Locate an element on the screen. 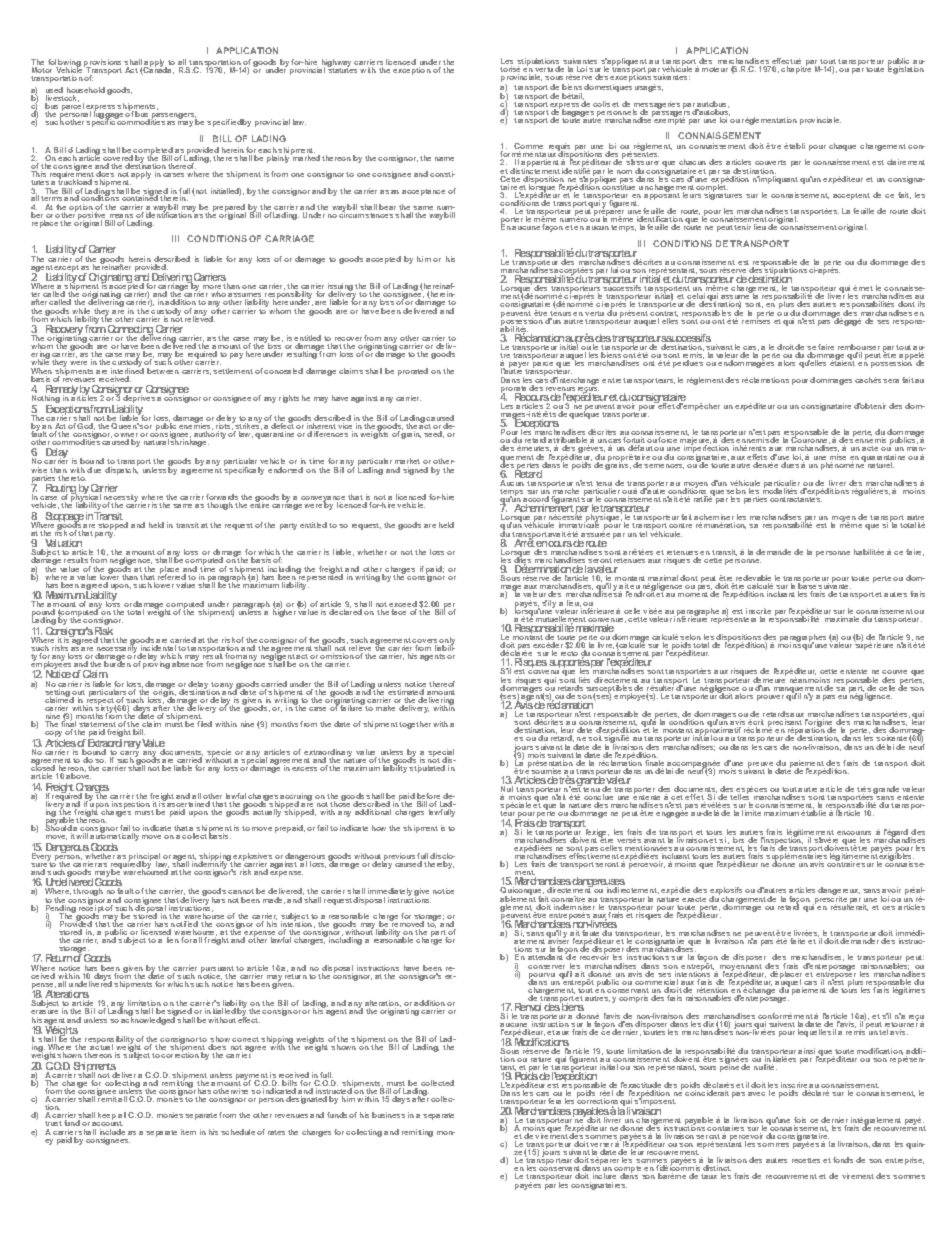 The width and height of the screenshot is (952, 1233). concealed is located at coordinates (283, 371).
